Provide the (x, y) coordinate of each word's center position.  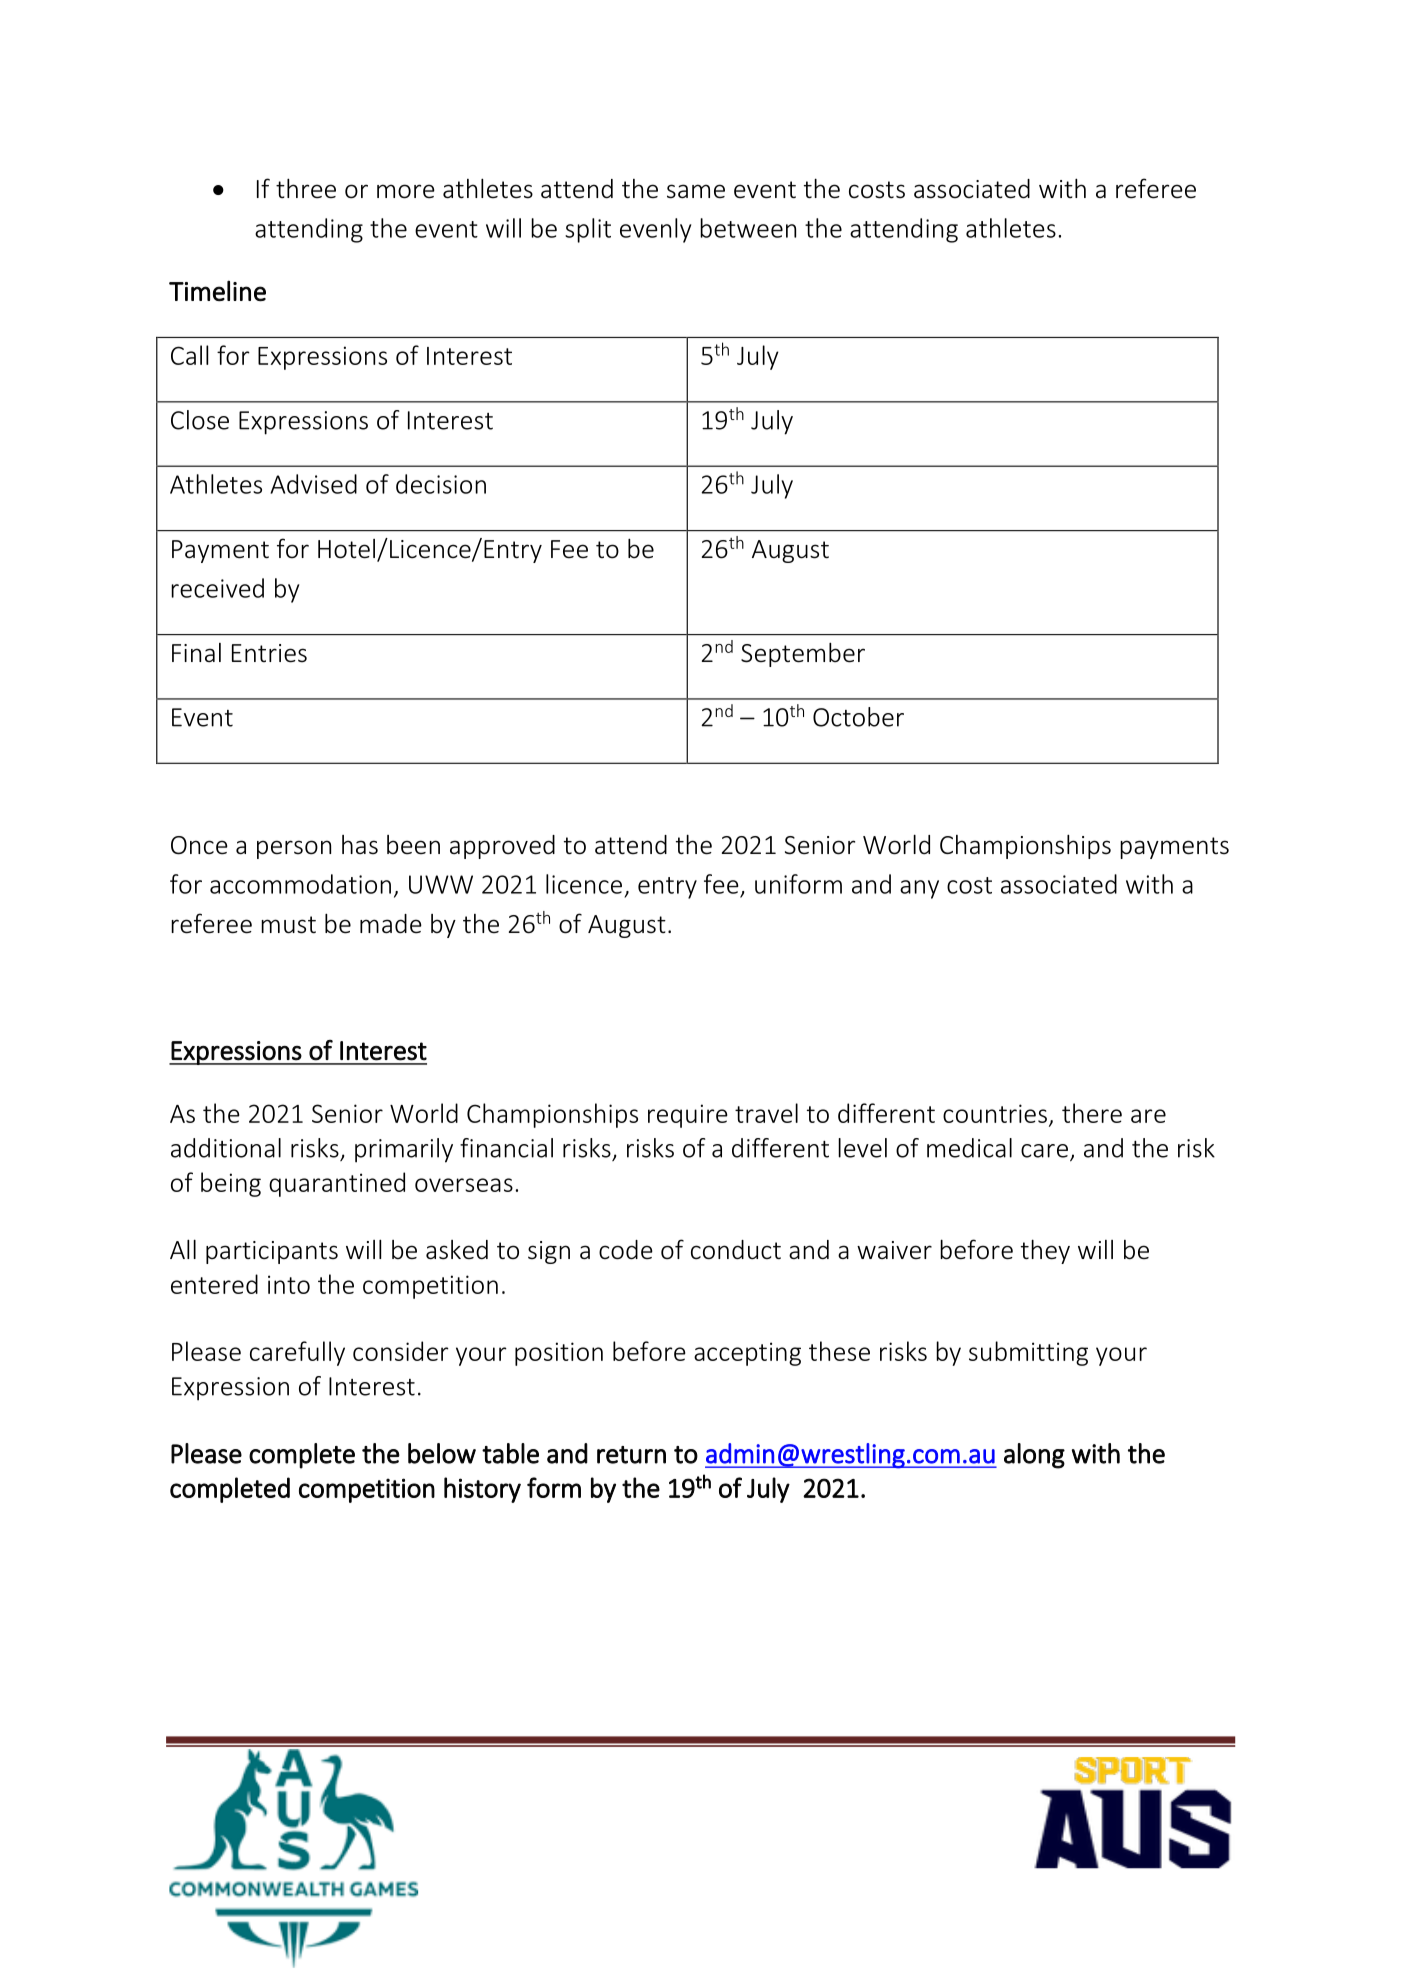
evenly (655, 230)
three (306, 188)
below (442, 1453)
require (688, 1116)
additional (226, 1148)
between (748, 228)
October (858, 717)
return (631, 1455)
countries (995, 1113)
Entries (269, 653)
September (803, 654)
